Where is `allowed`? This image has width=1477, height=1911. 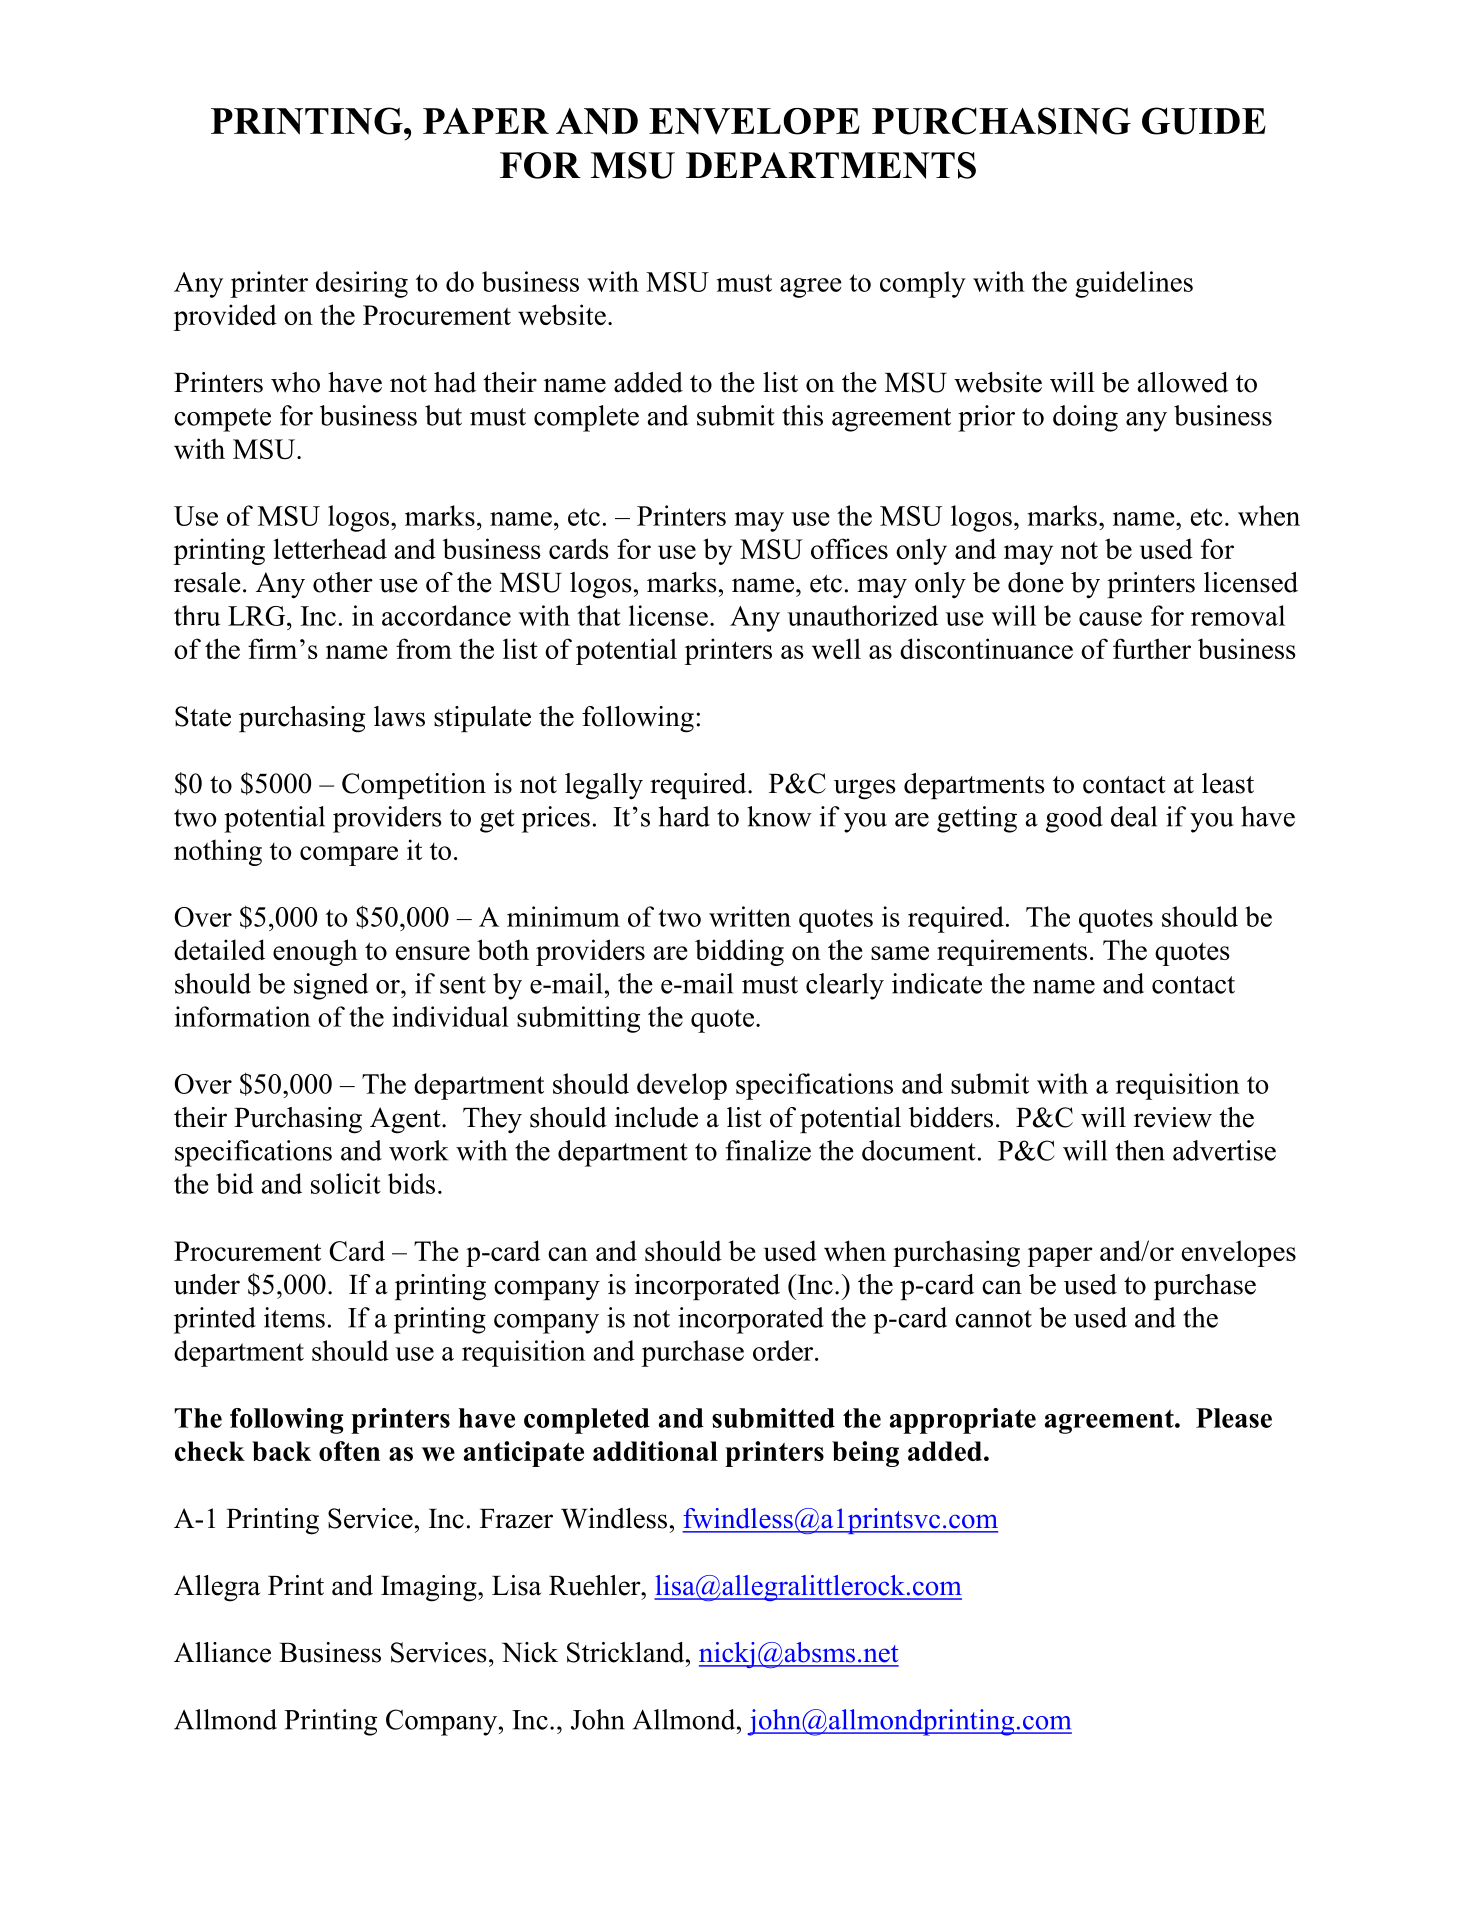
allowed is located at coordinates (1183, 382).
